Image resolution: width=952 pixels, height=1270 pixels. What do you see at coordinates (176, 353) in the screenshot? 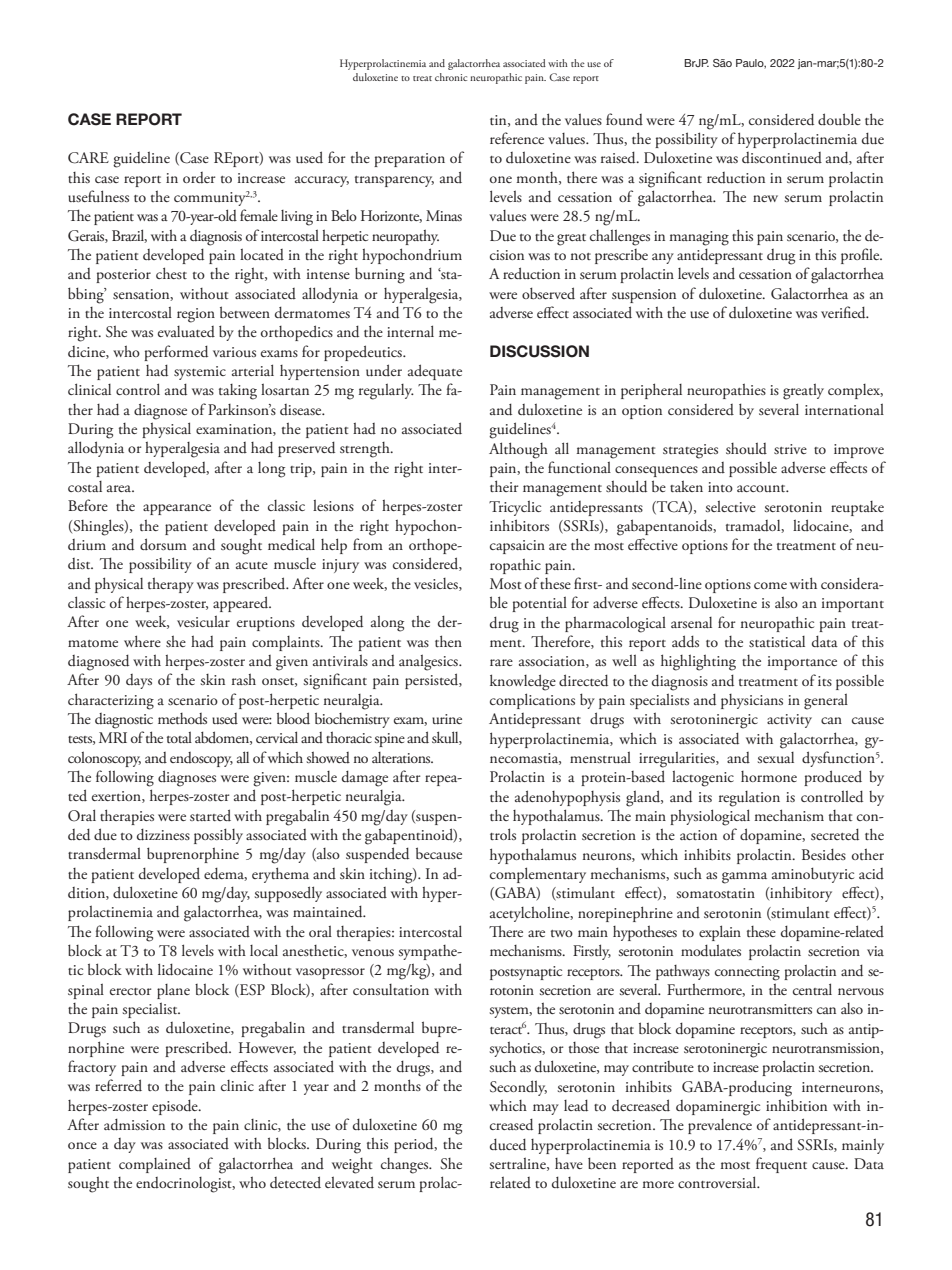
I see `performed` at bounding box center [176, 353].
